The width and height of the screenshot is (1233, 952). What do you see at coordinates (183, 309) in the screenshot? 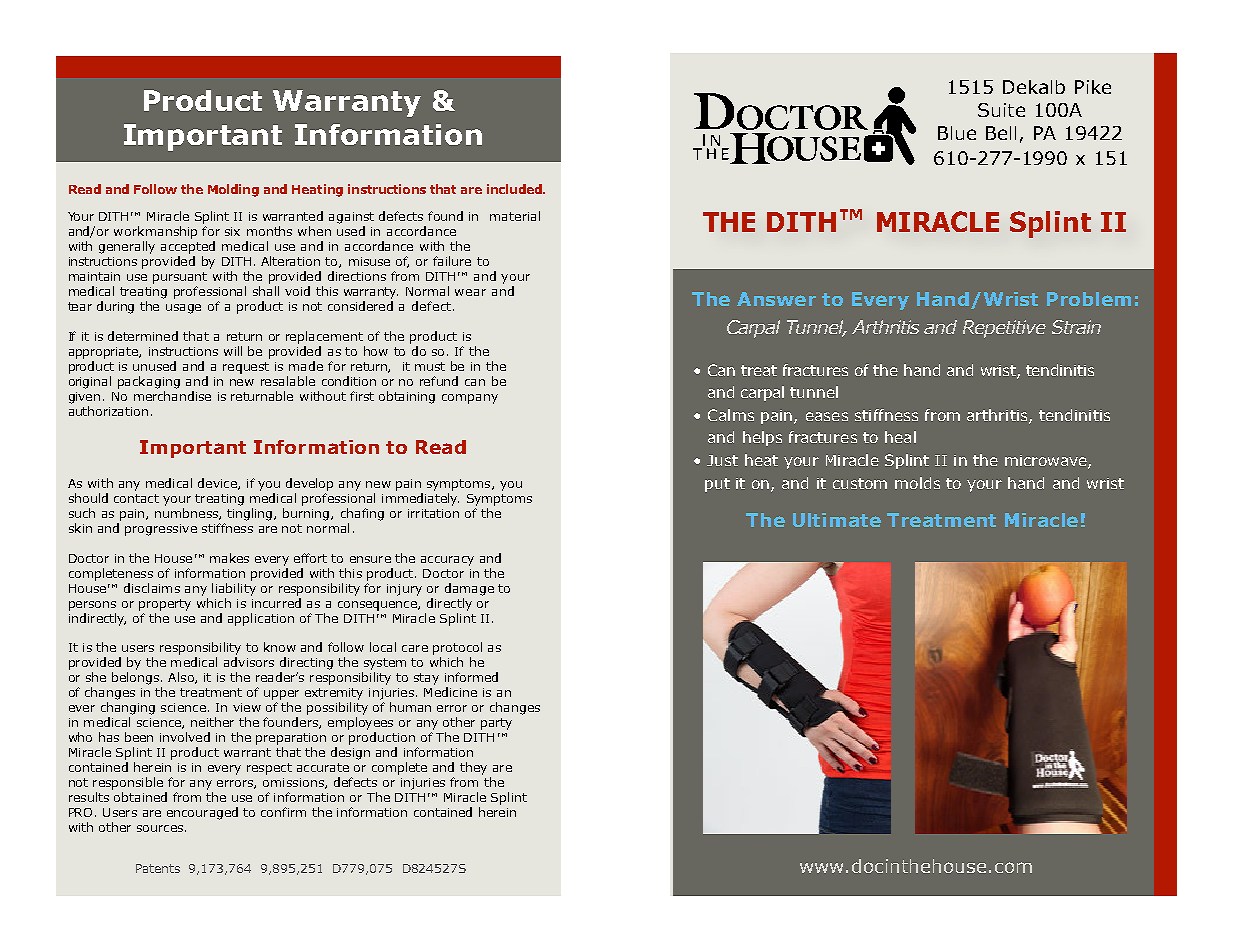
I see `usage` at bounding box center [183, 309].
